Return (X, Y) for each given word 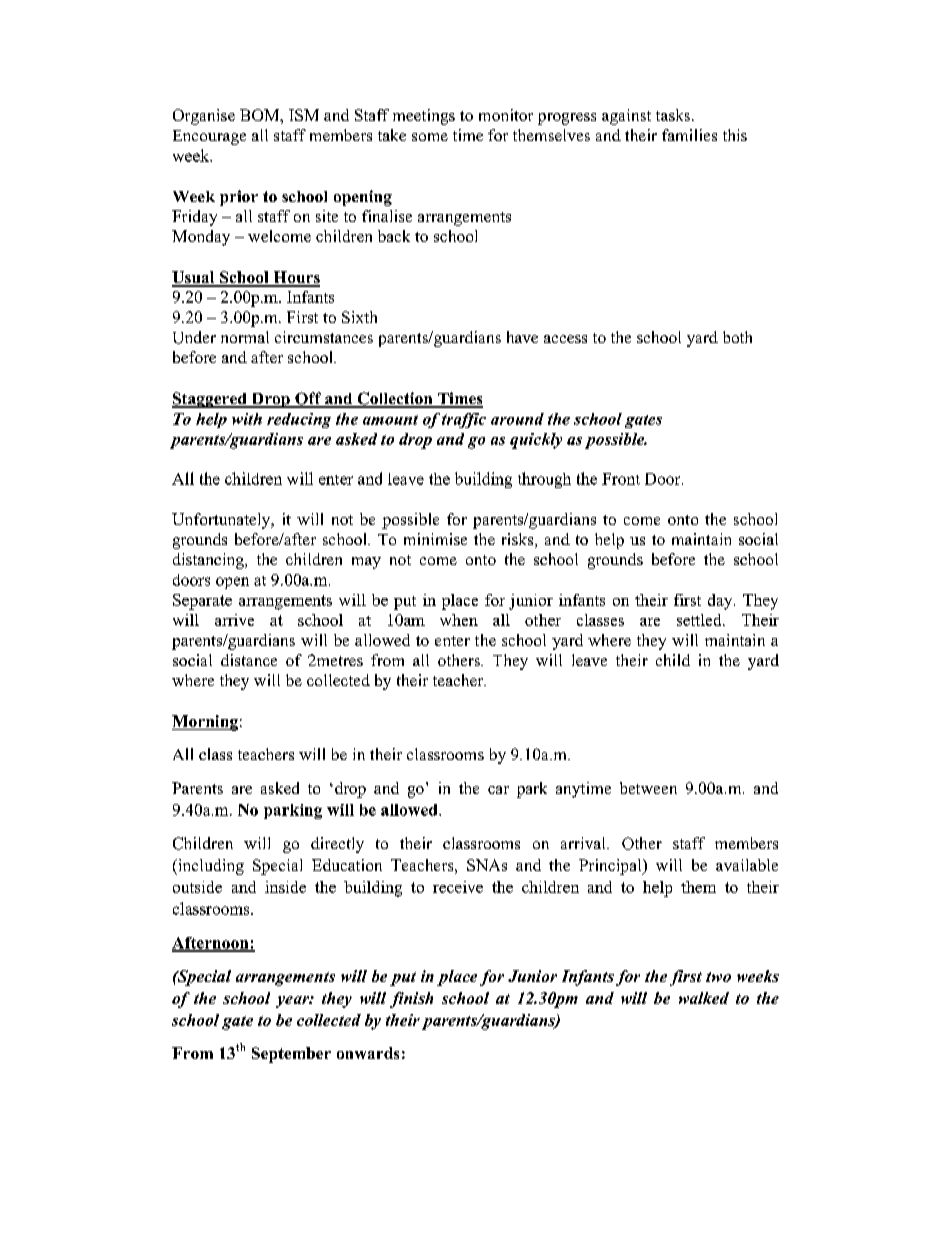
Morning (205, 723)
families (689, 135)
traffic (464, 420)
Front (621, 479)
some (430, 137)
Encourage (209, 137)
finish (411, 1000)
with (247, 419)
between (648, 788)
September (291, 1055)
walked (704, 998)
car (498, 790)
